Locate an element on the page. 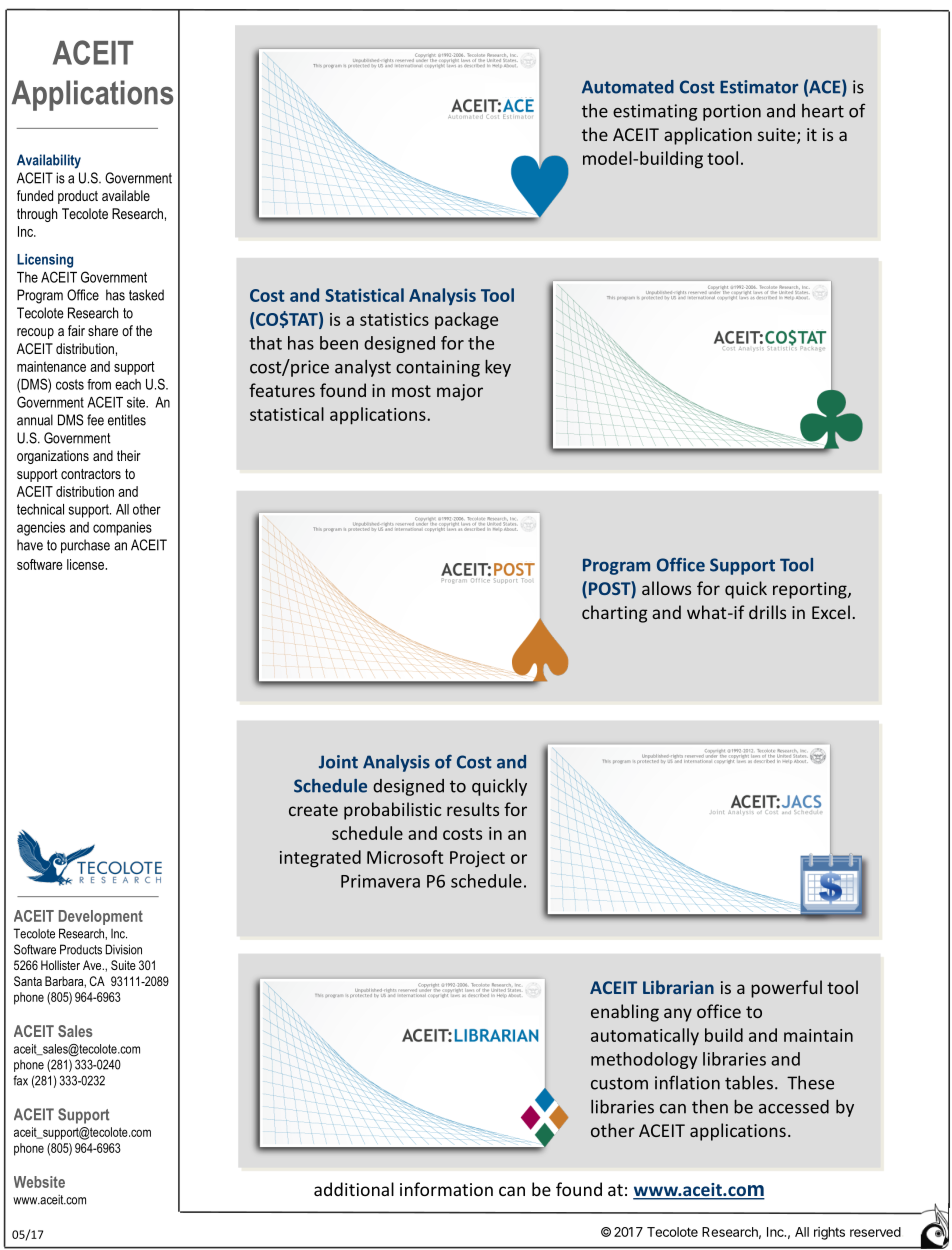  Development is located at coordinates (101, 917).
